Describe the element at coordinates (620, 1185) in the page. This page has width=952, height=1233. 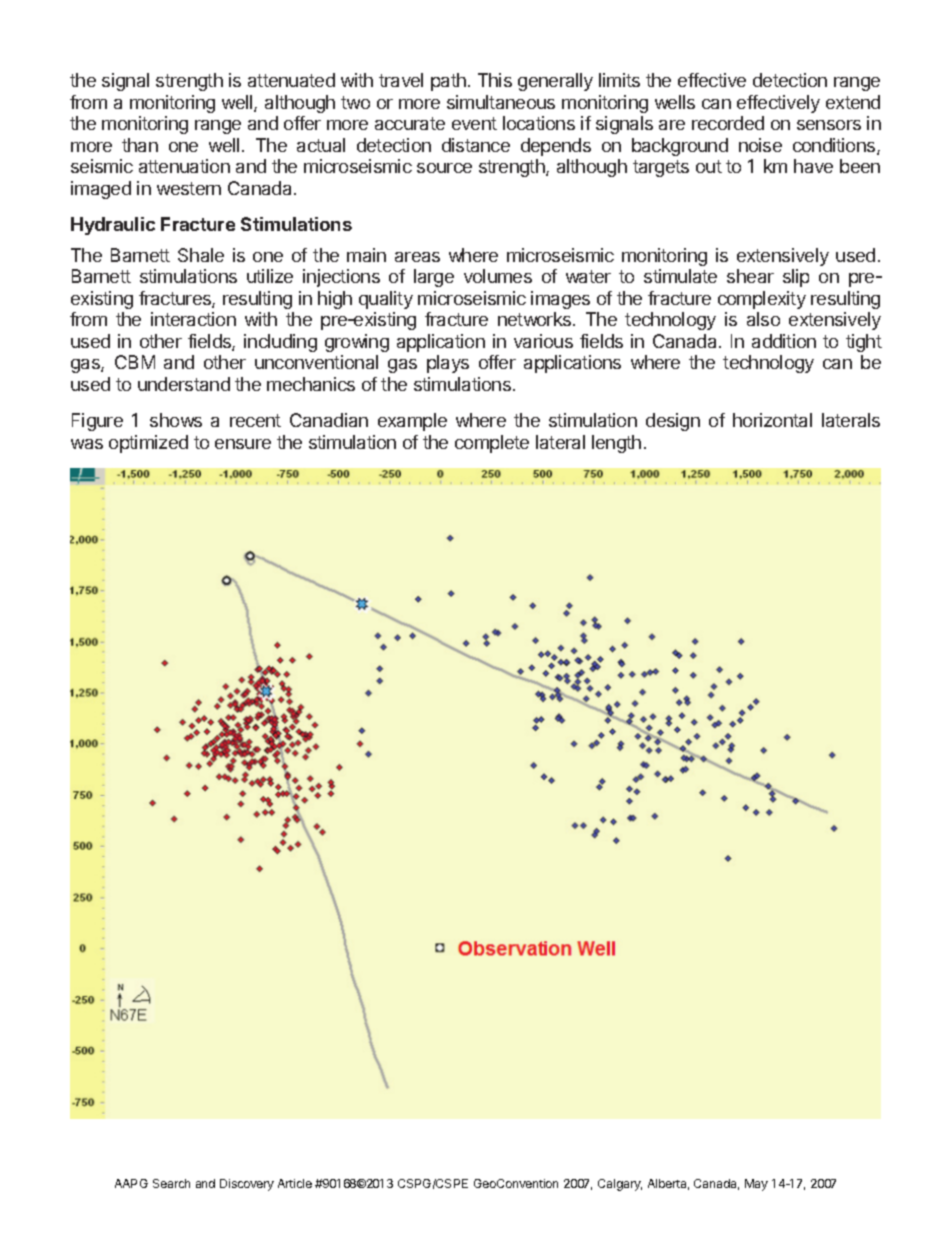
I see `Calgary` at that location.
